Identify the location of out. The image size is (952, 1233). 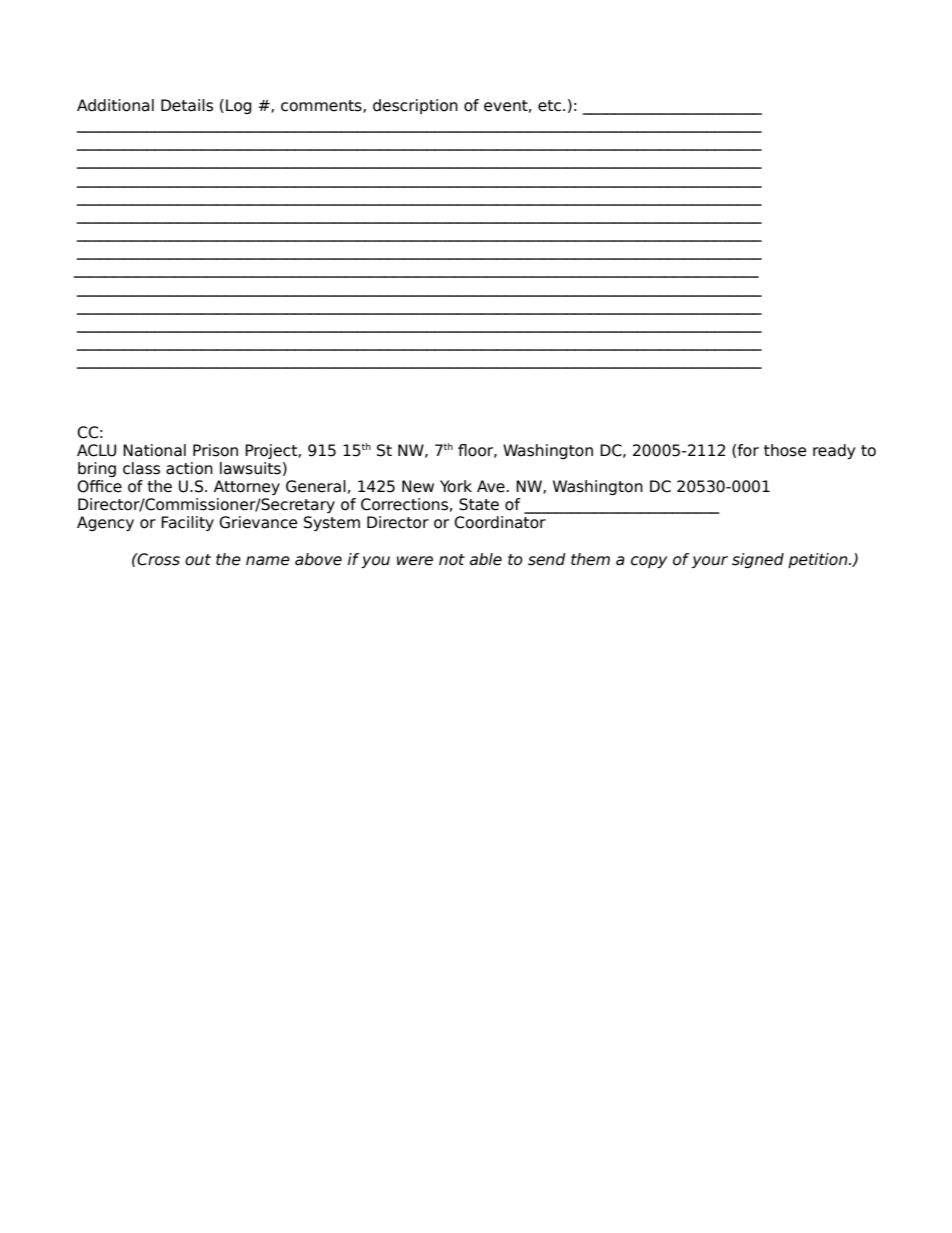
(198, 560).
